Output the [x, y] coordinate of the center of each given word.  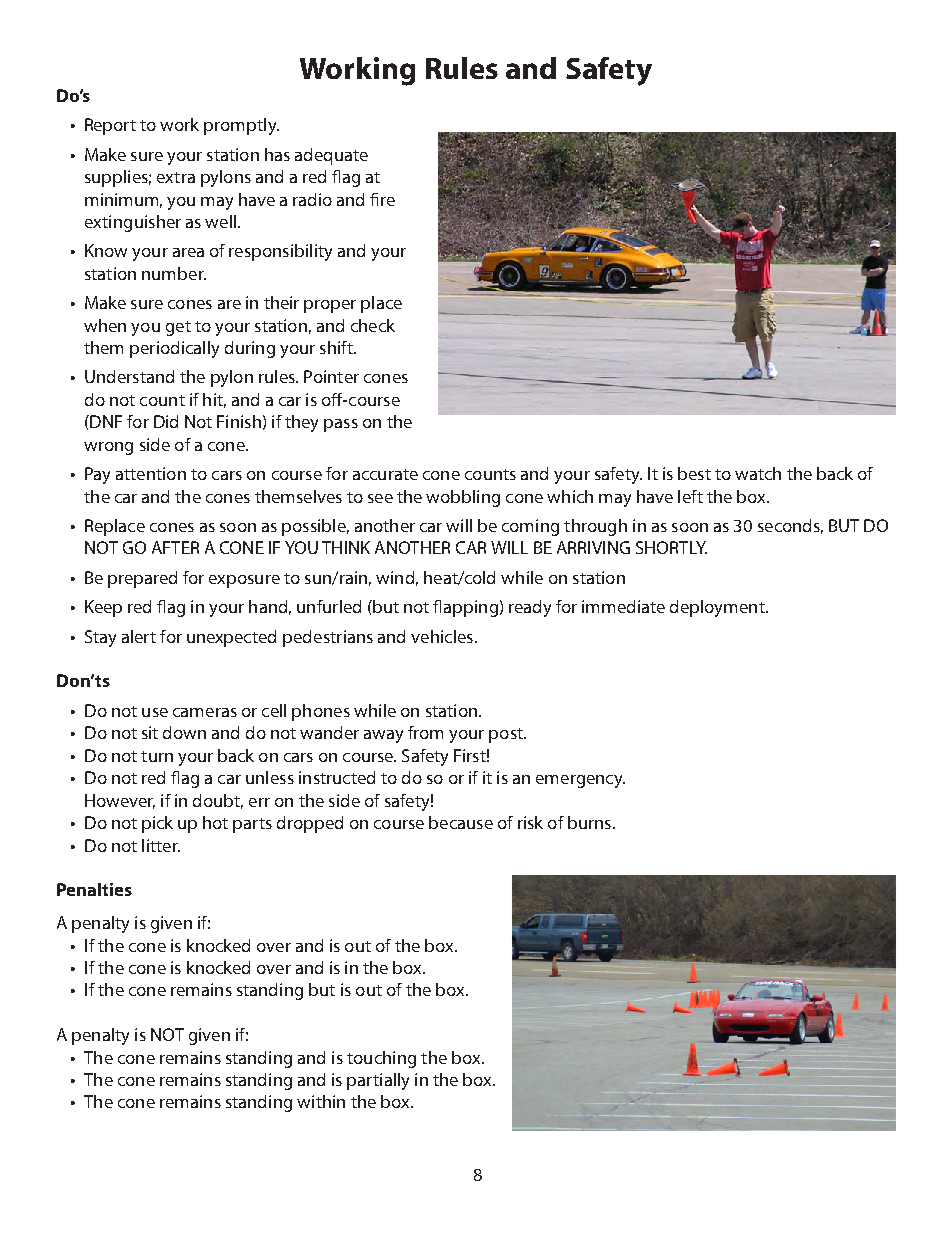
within [321, 1101]
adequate [331, 156]
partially [378, 1081]
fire [382, 199]
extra [176, 177]
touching [381, 1059]
